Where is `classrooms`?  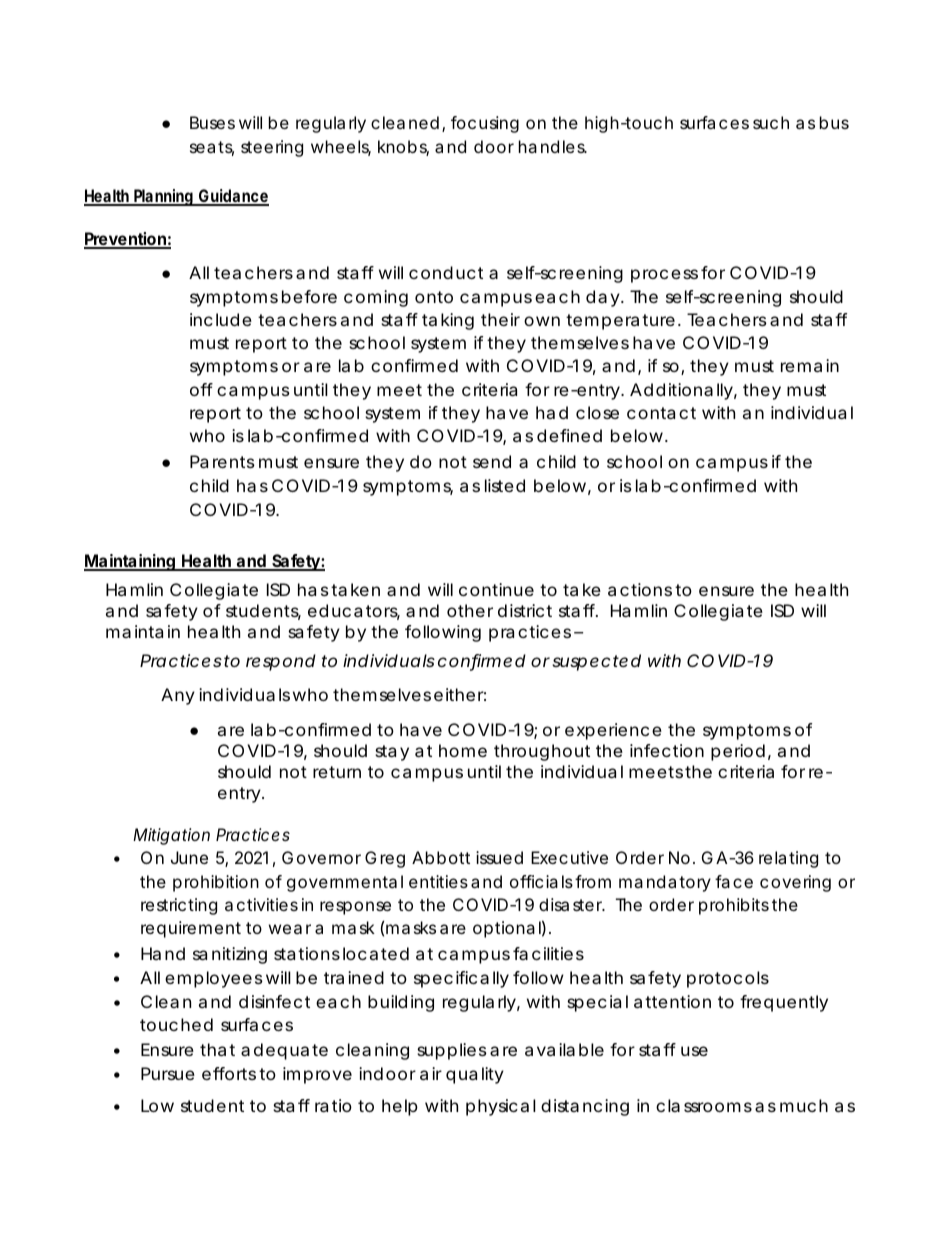 classrooms is located at coordinates (704, 1105).
